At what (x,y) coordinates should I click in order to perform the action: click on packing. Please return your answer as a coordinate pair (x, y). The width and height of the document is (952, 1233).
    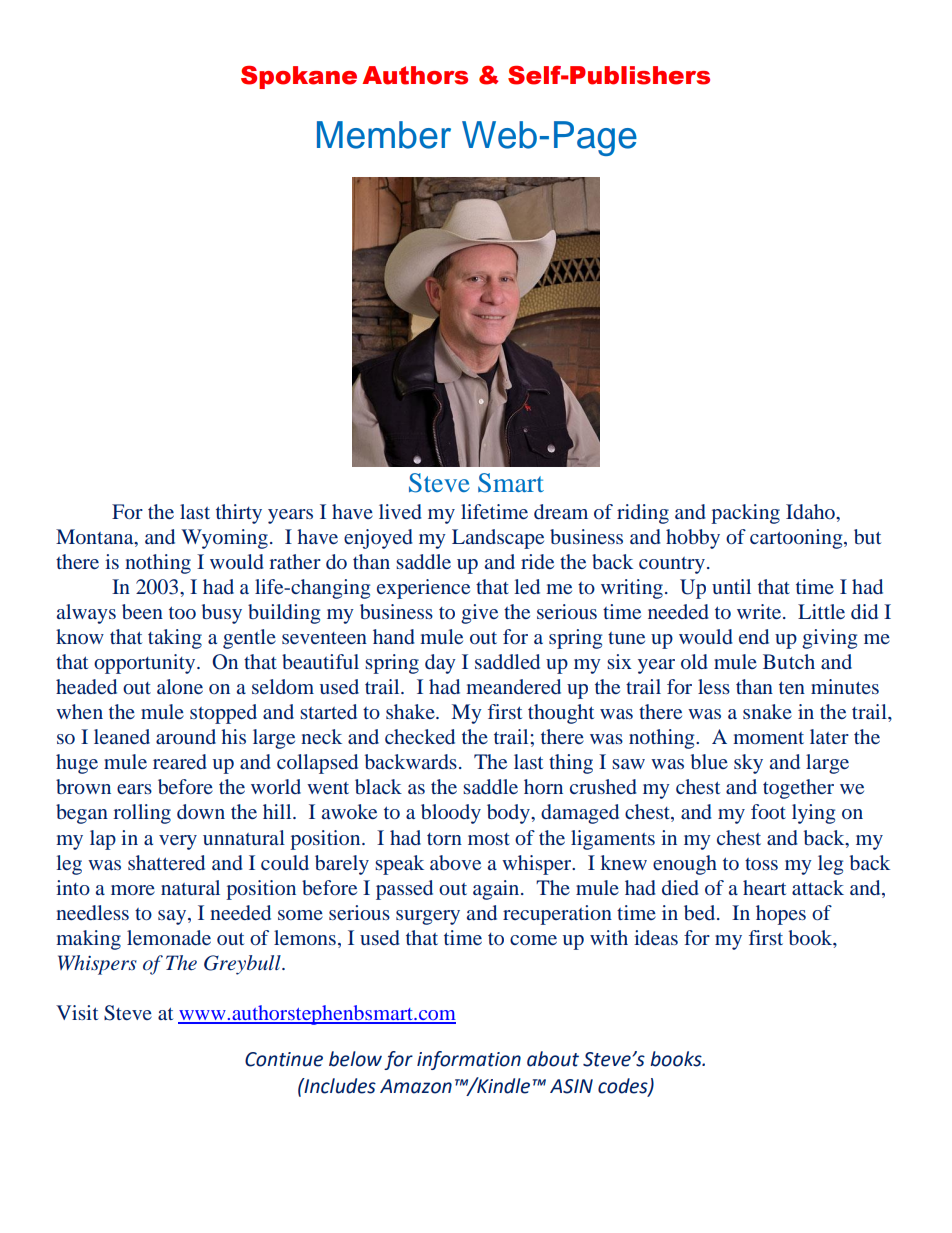
    Looking at the image, I should click on (745, 514).
